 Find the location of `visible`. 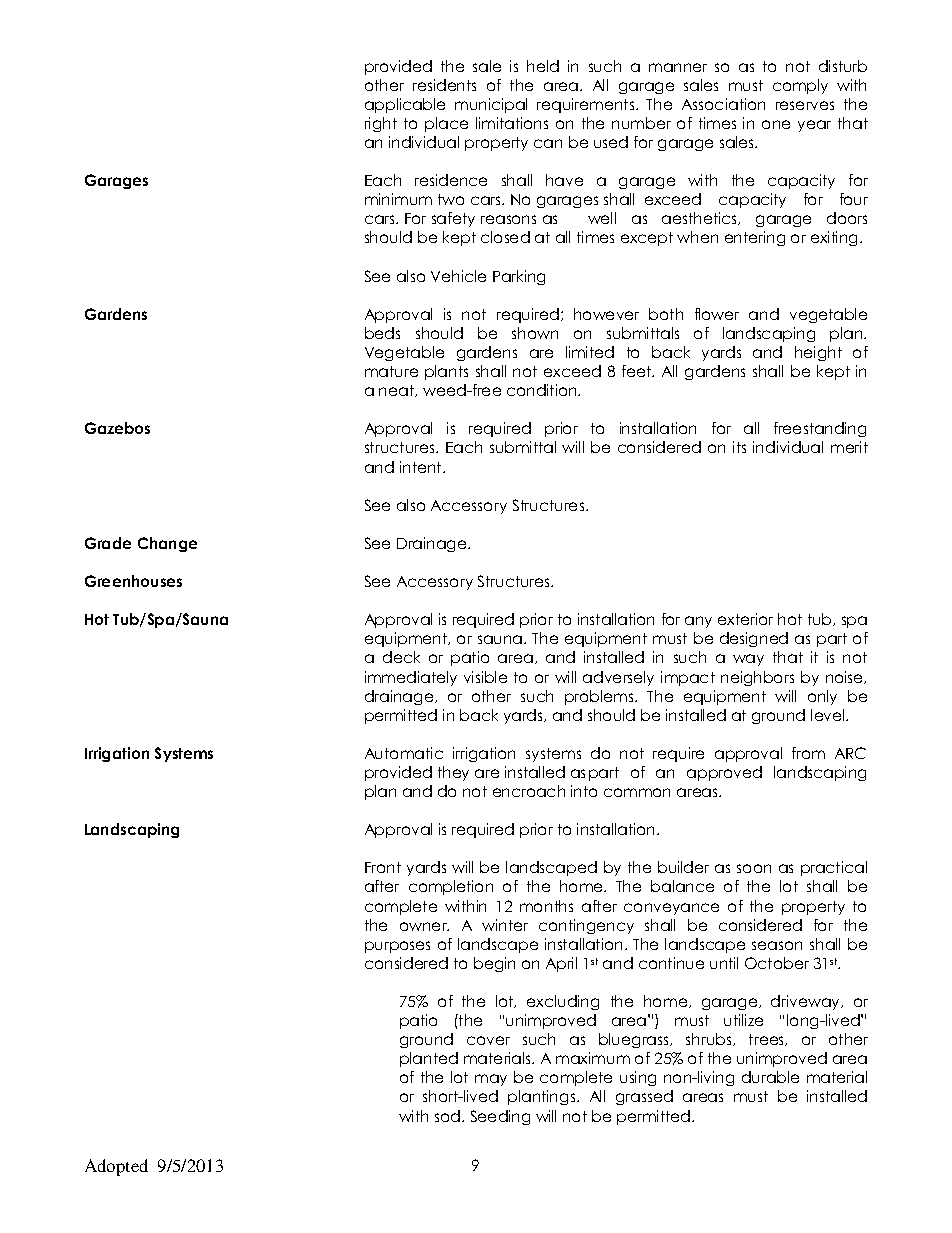

visible is located at coordinates (485, 677).
